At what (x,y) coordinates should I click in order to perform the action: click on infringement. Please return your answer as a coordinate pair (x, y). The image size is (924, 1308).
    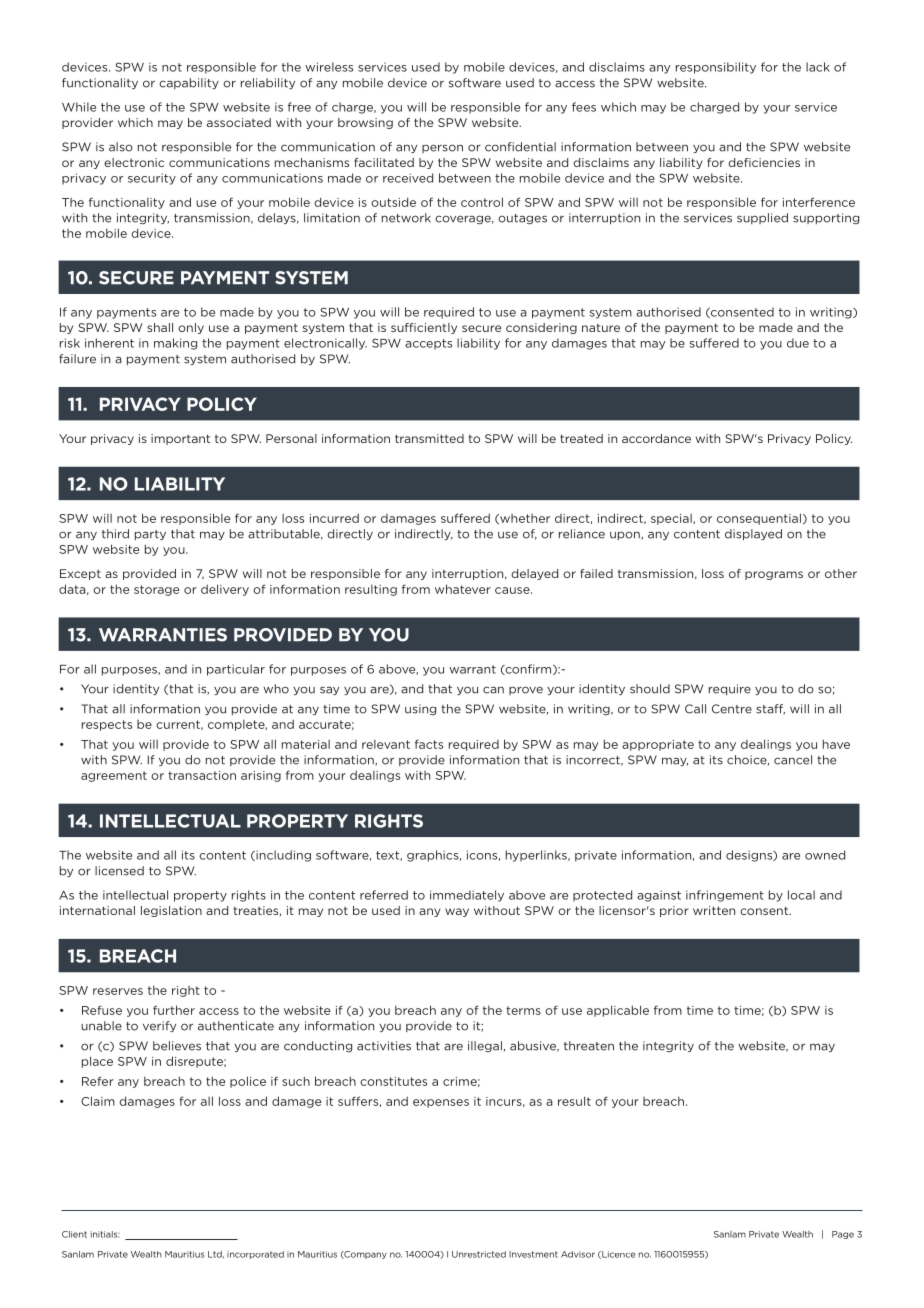
    Looking at the image, I should click on (725, 896).
